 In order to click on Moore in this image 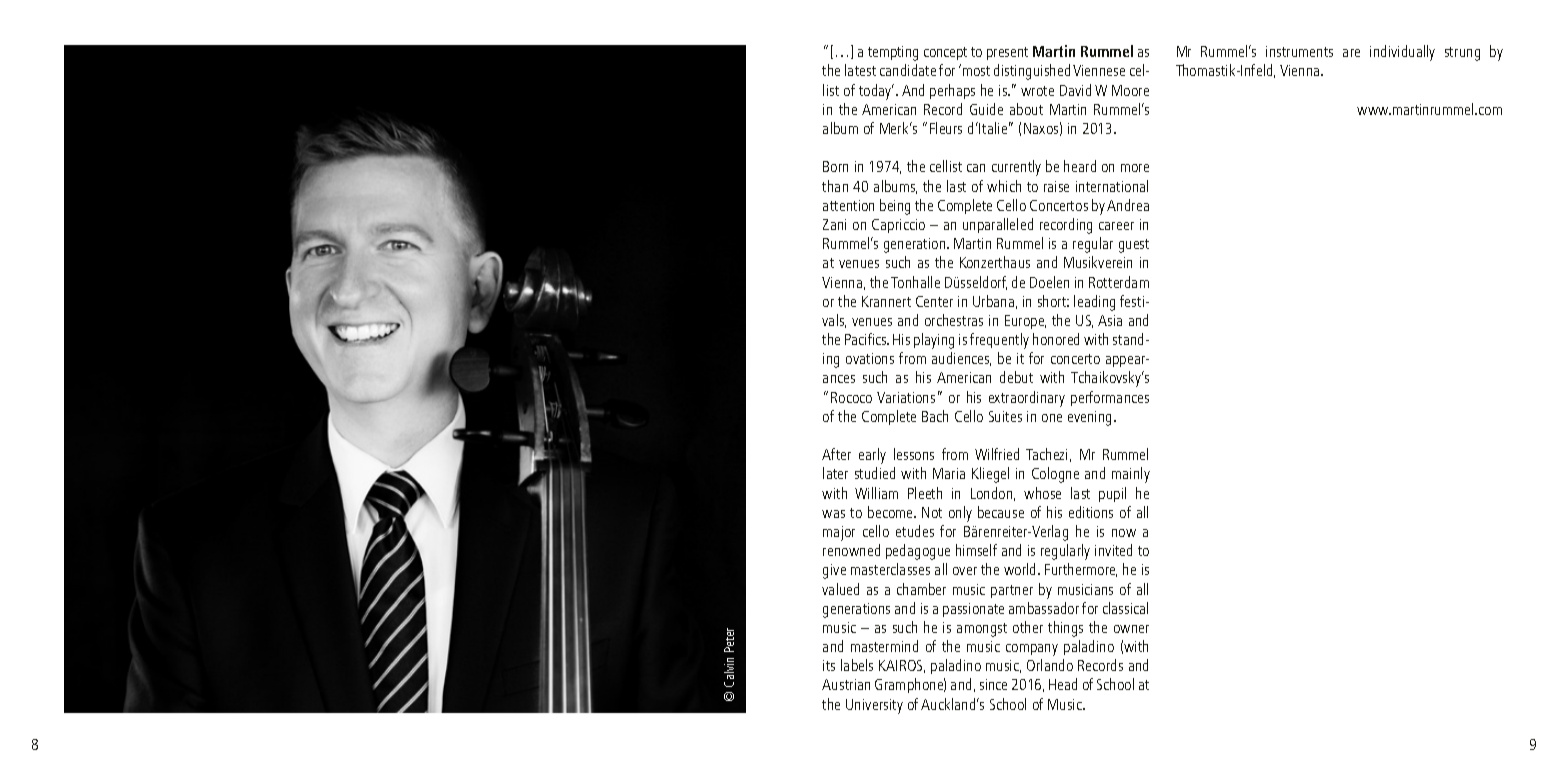, I will do `click(1130, 90)`.
